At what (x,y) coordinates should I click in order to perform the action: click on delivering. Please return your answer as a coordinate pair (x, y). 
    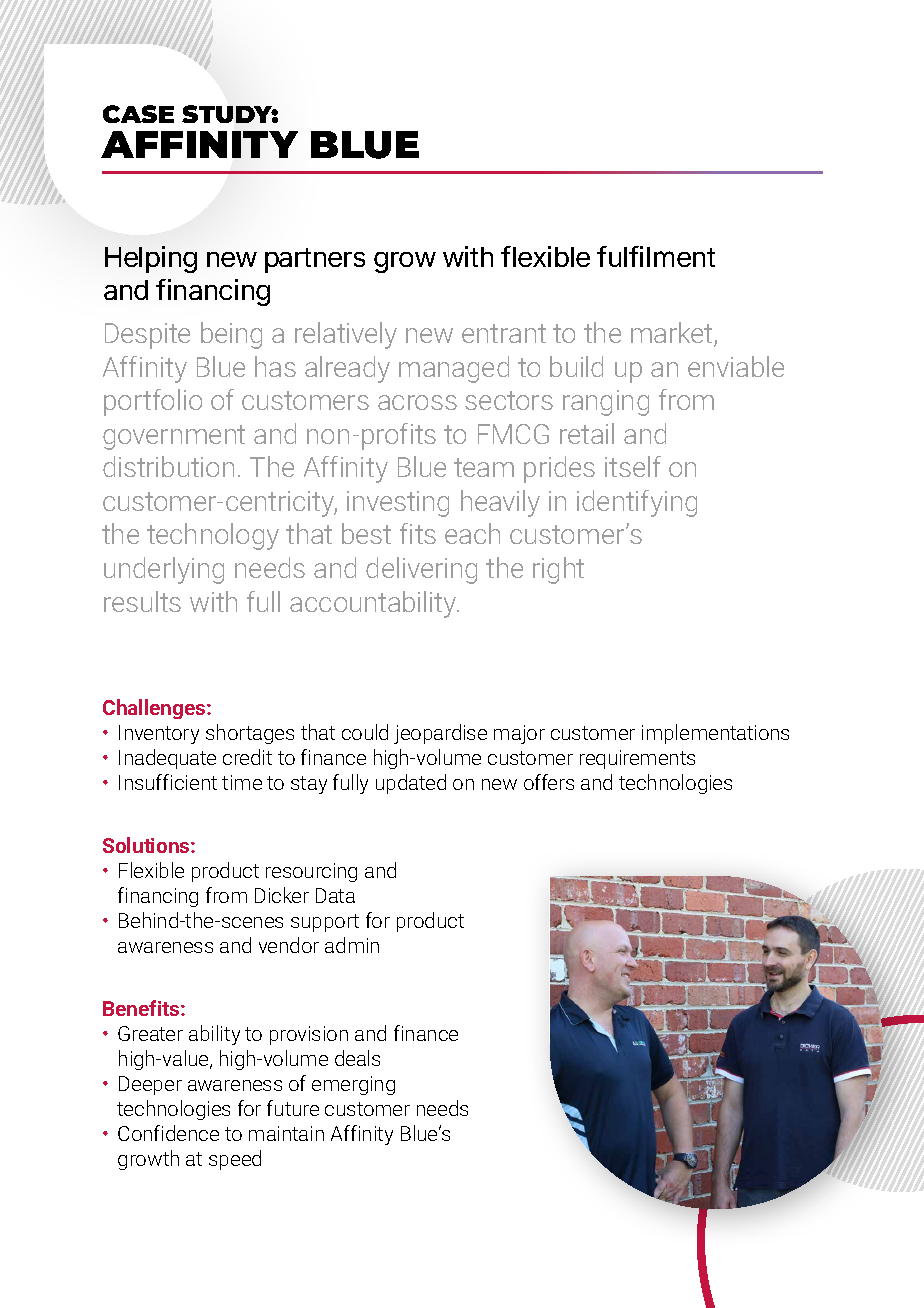
    Looking at the image, I should click on (421, 570).
